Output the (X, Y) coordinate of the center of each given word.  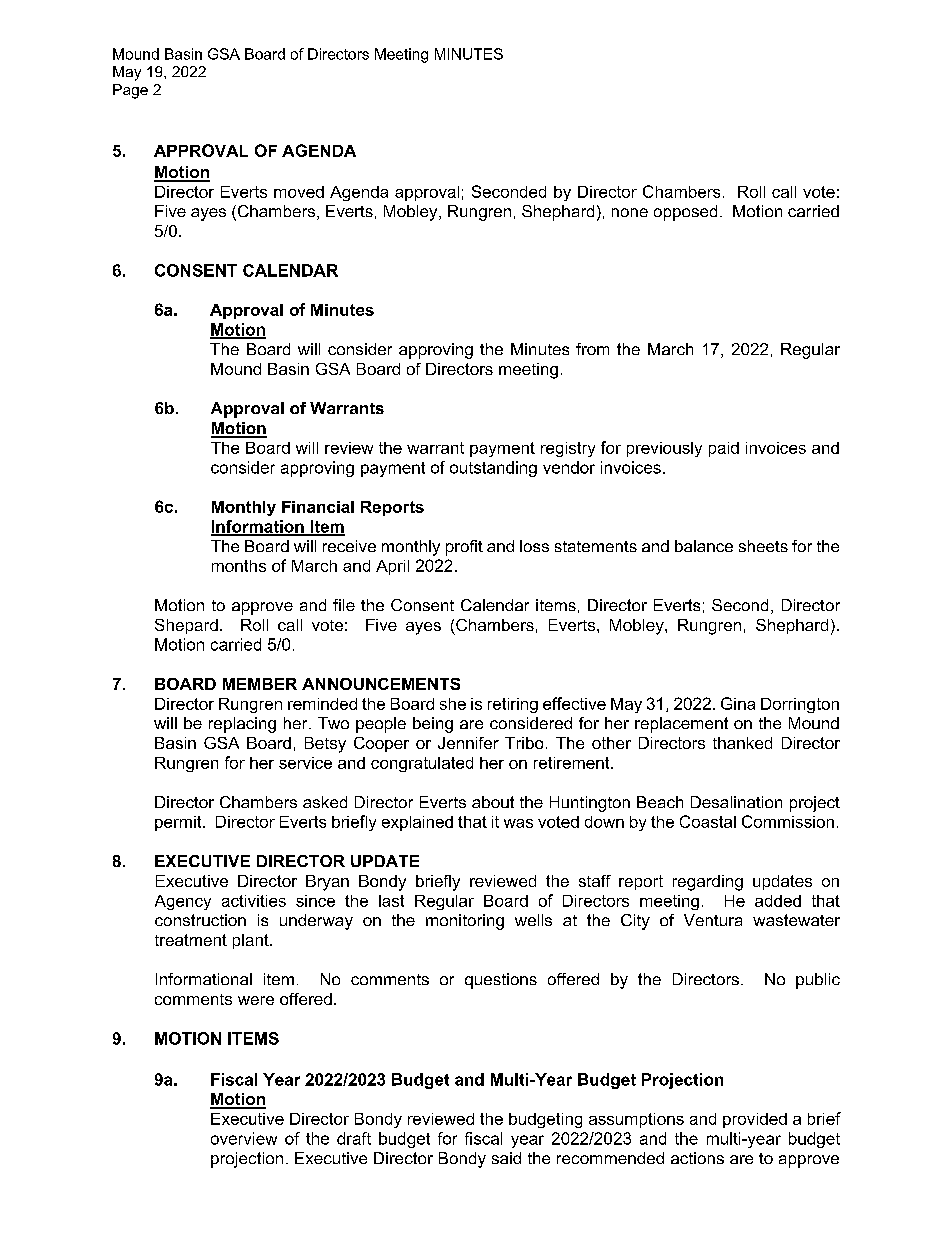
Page (130, 91)
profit (464, 548)
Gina (738, 703)
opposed (685, 213)
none (630, 212)
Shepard (186, 626)
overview (244, 1138)
